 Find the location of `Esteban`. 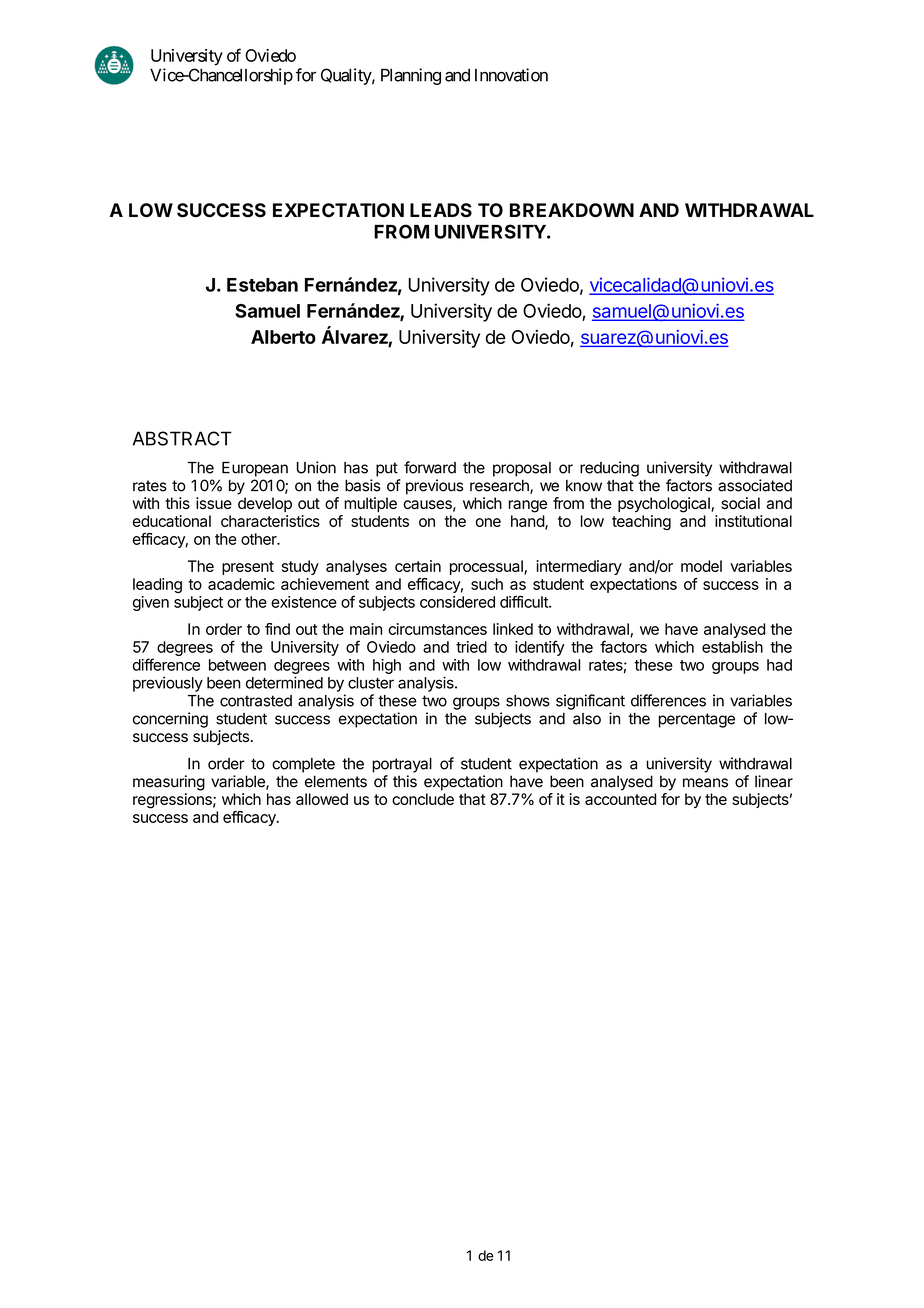

Esteban is located at coordinates (262, 285).
